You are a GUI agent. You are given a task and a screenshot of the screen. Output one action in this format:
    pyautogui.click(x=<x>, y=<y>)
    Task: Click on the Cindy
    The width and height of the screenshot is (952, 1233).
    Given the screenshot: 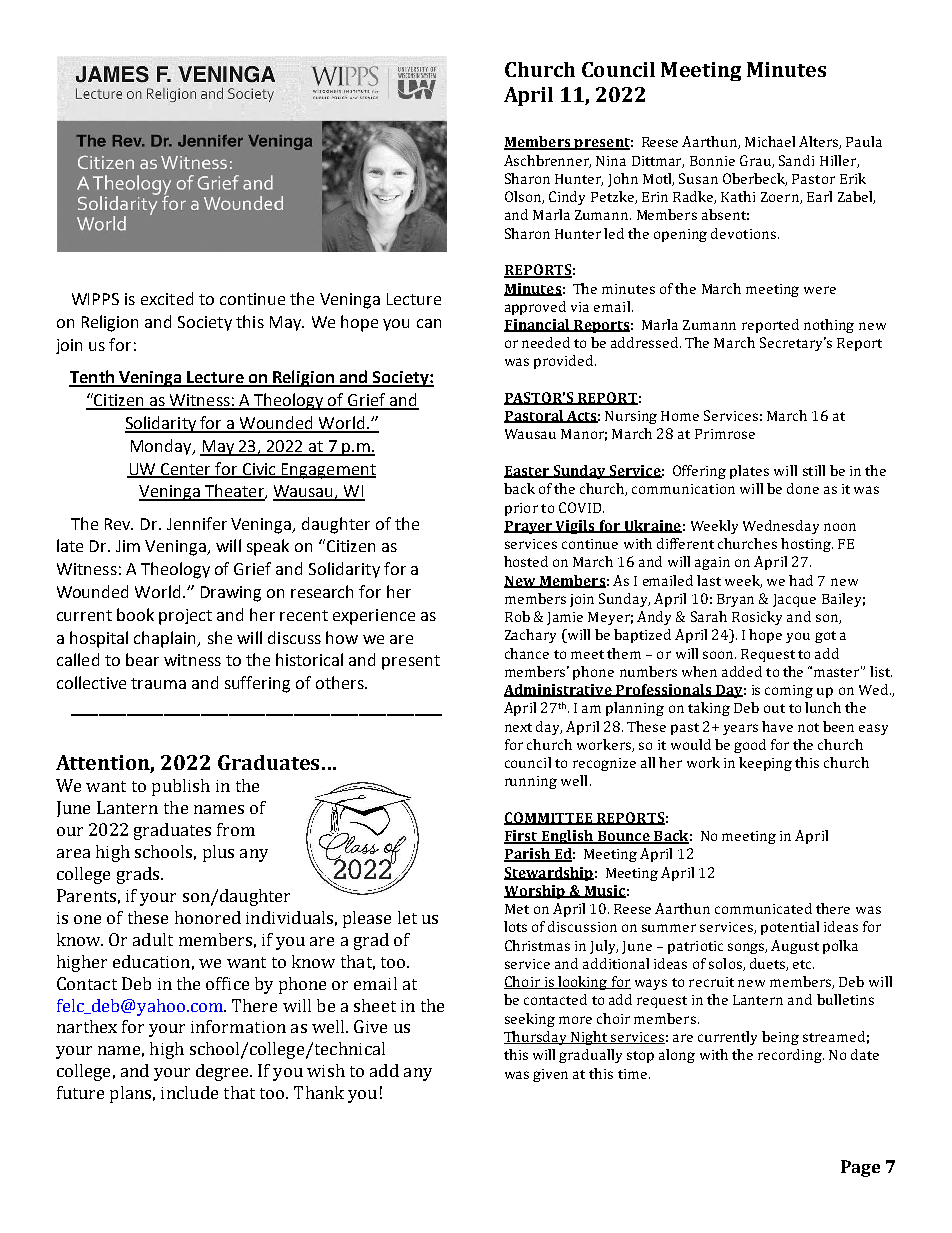 What is the action you would take?
    pyautogui.click(x=567, y=198)
